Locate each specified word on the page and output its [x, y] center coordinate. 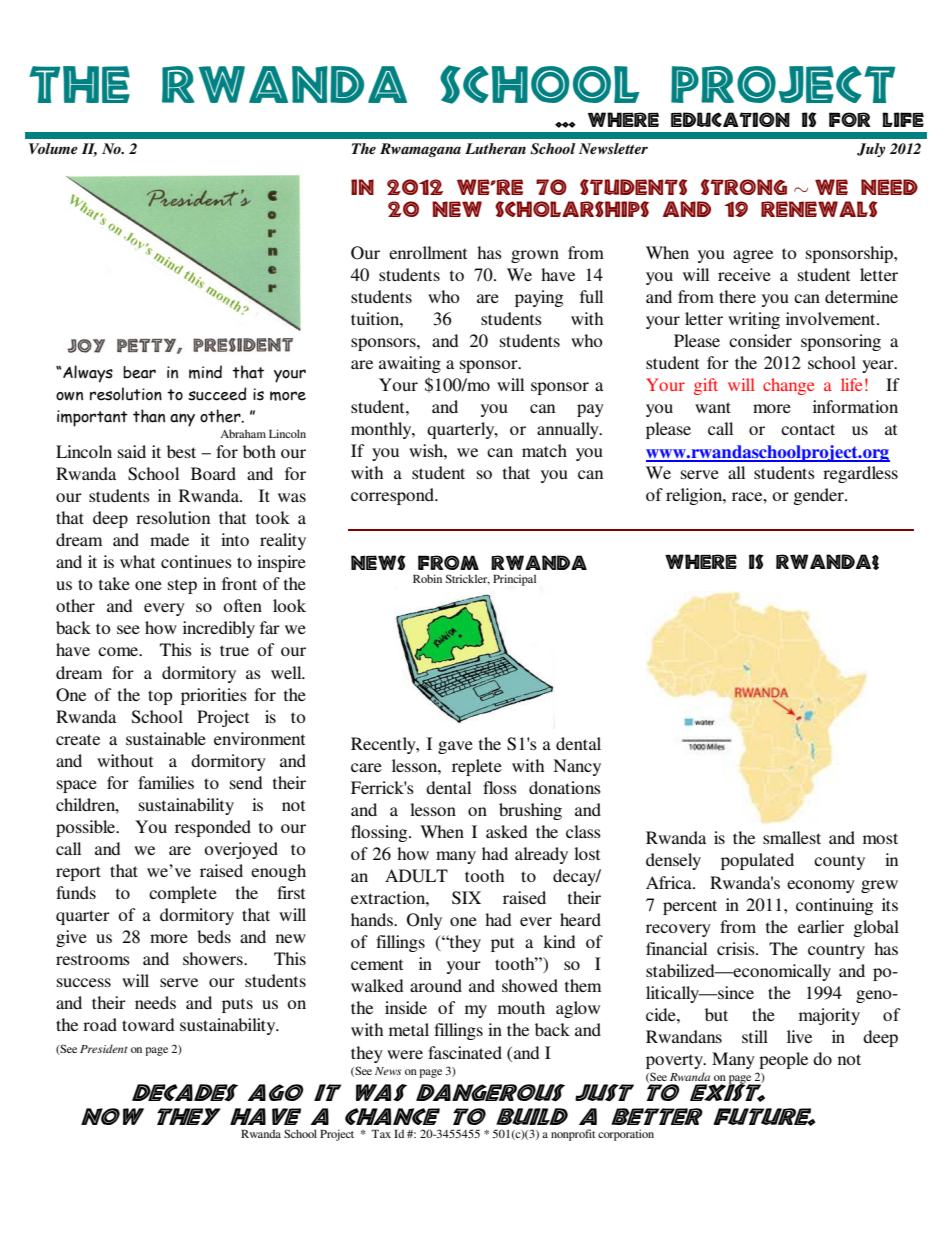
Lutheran [495, 148]
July [871, 150]
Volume [53, 148]
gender [820, 496]
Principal [514, 580]
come [119, 651]
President [104, 1048]
